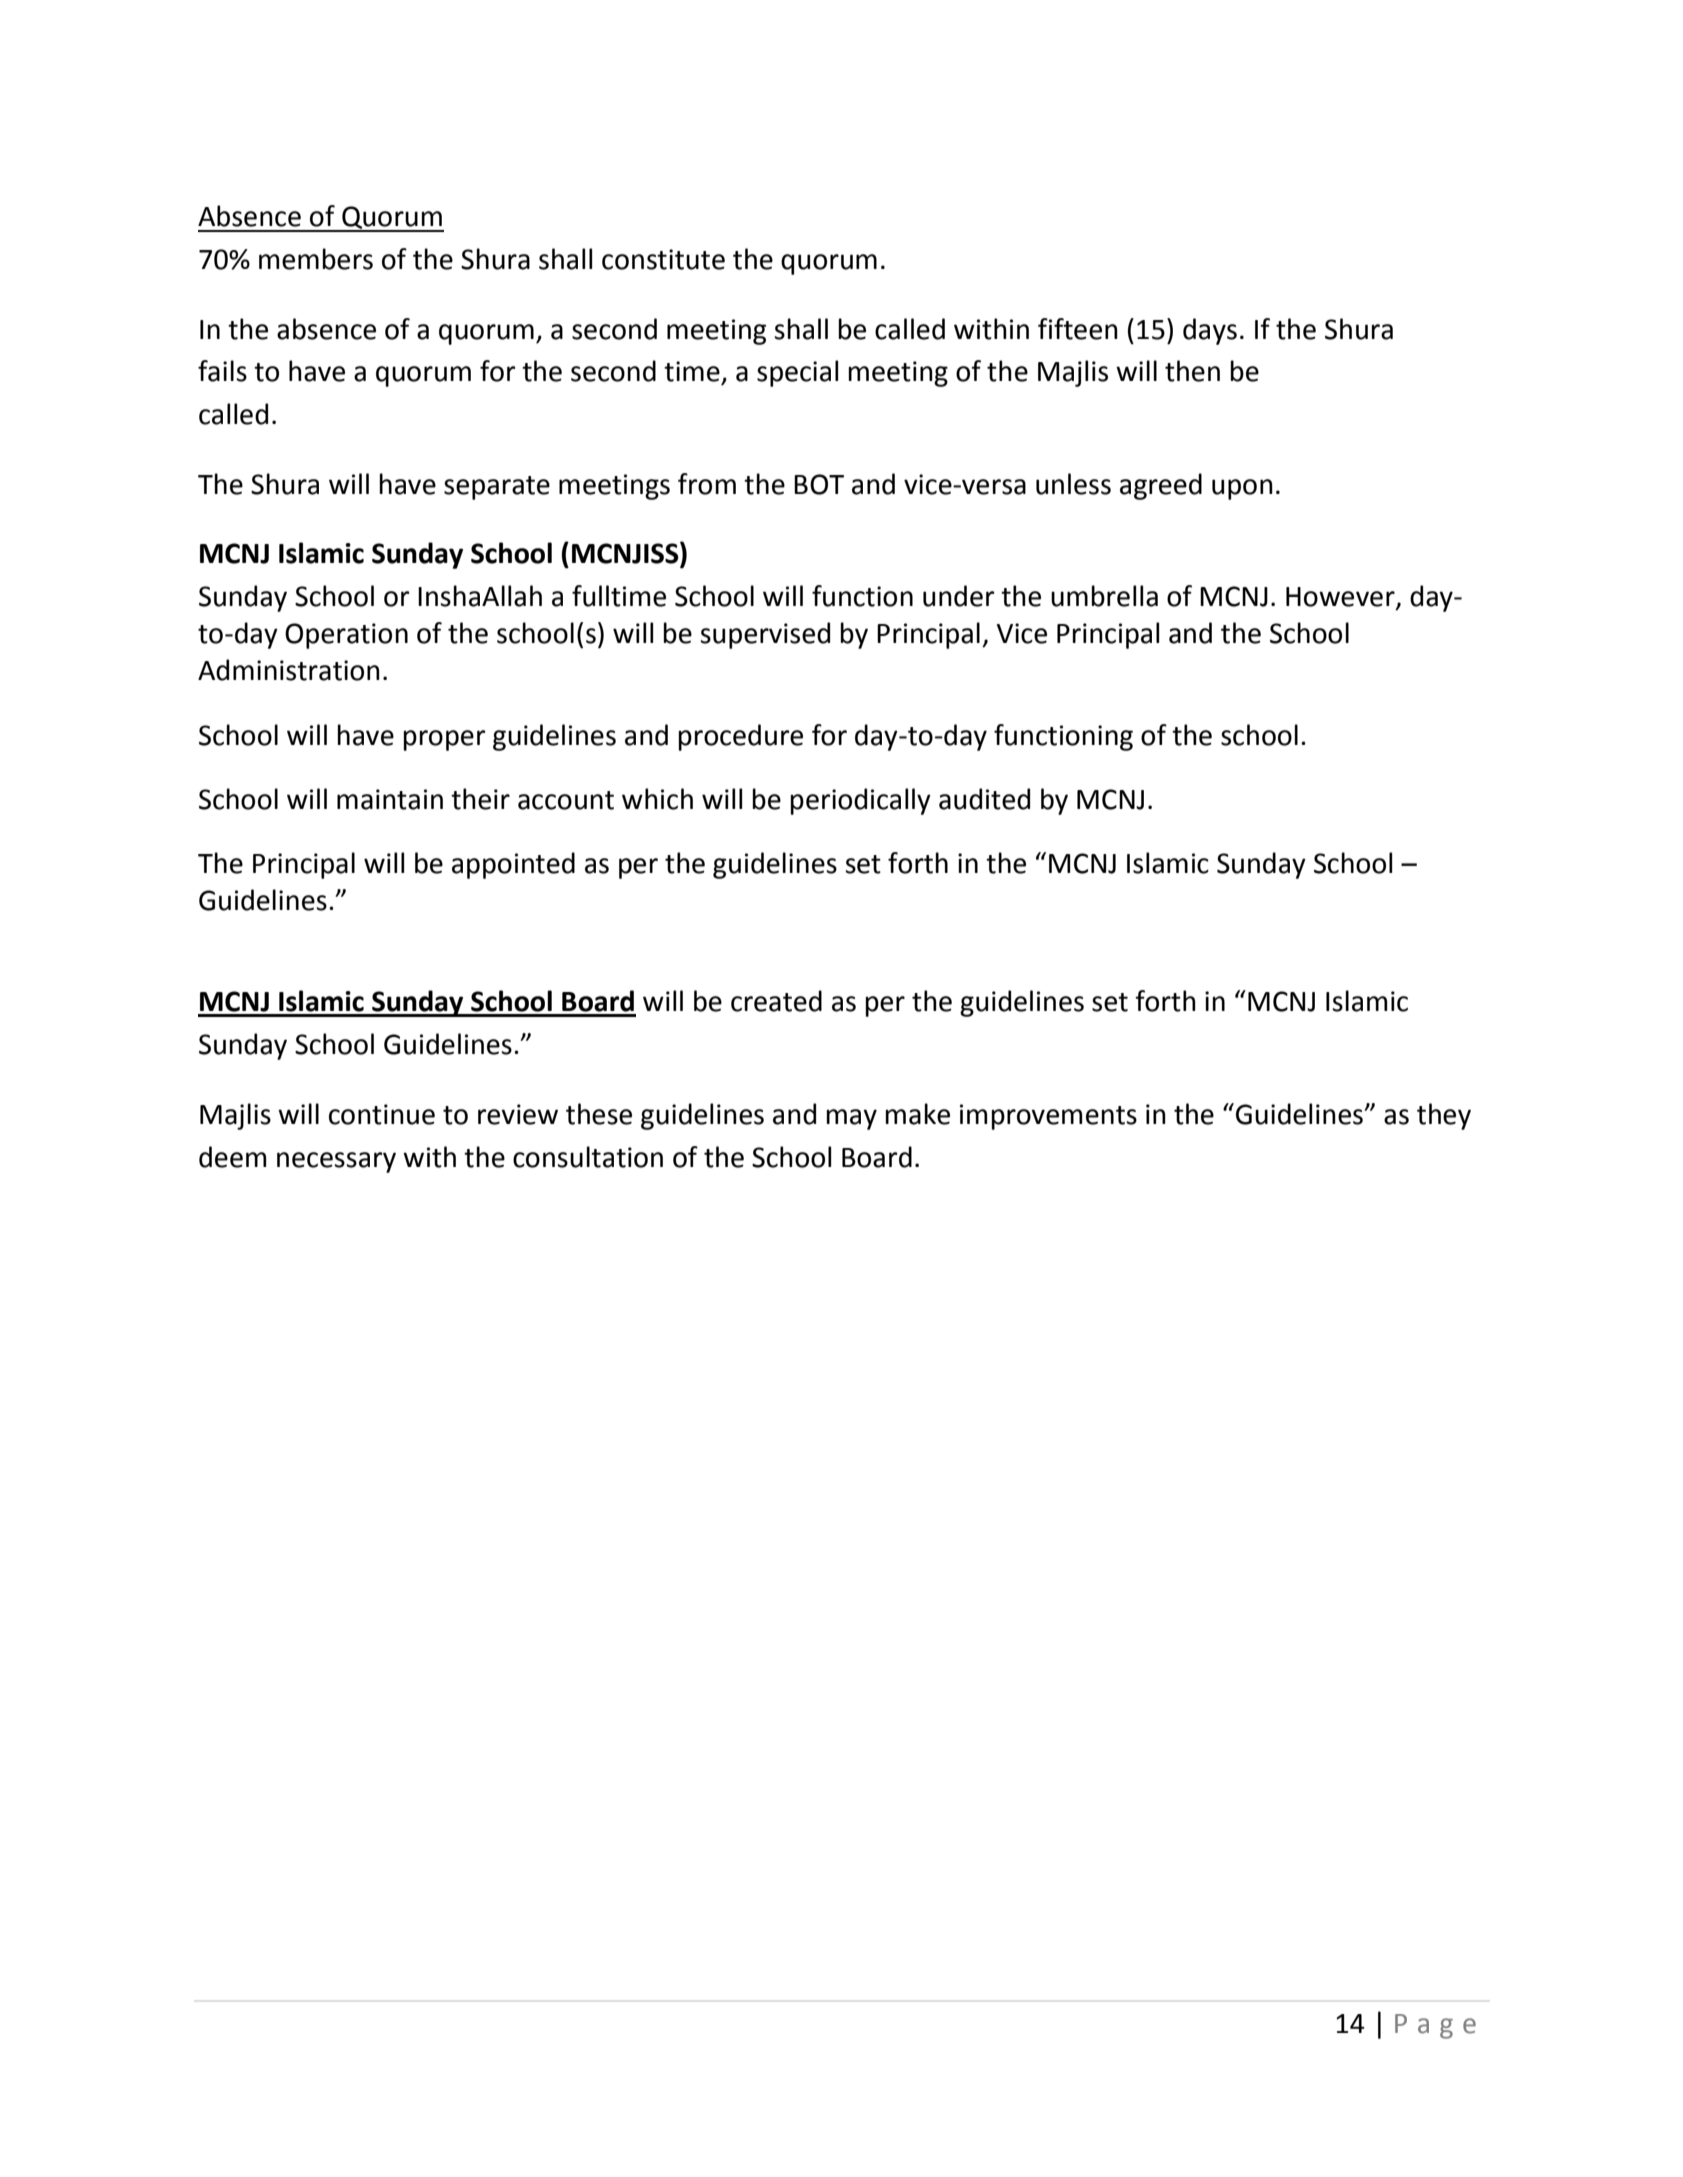  What do you see at coordinates (497, 488) in the page?
I see `separate` at bounding box center [497, 488].
